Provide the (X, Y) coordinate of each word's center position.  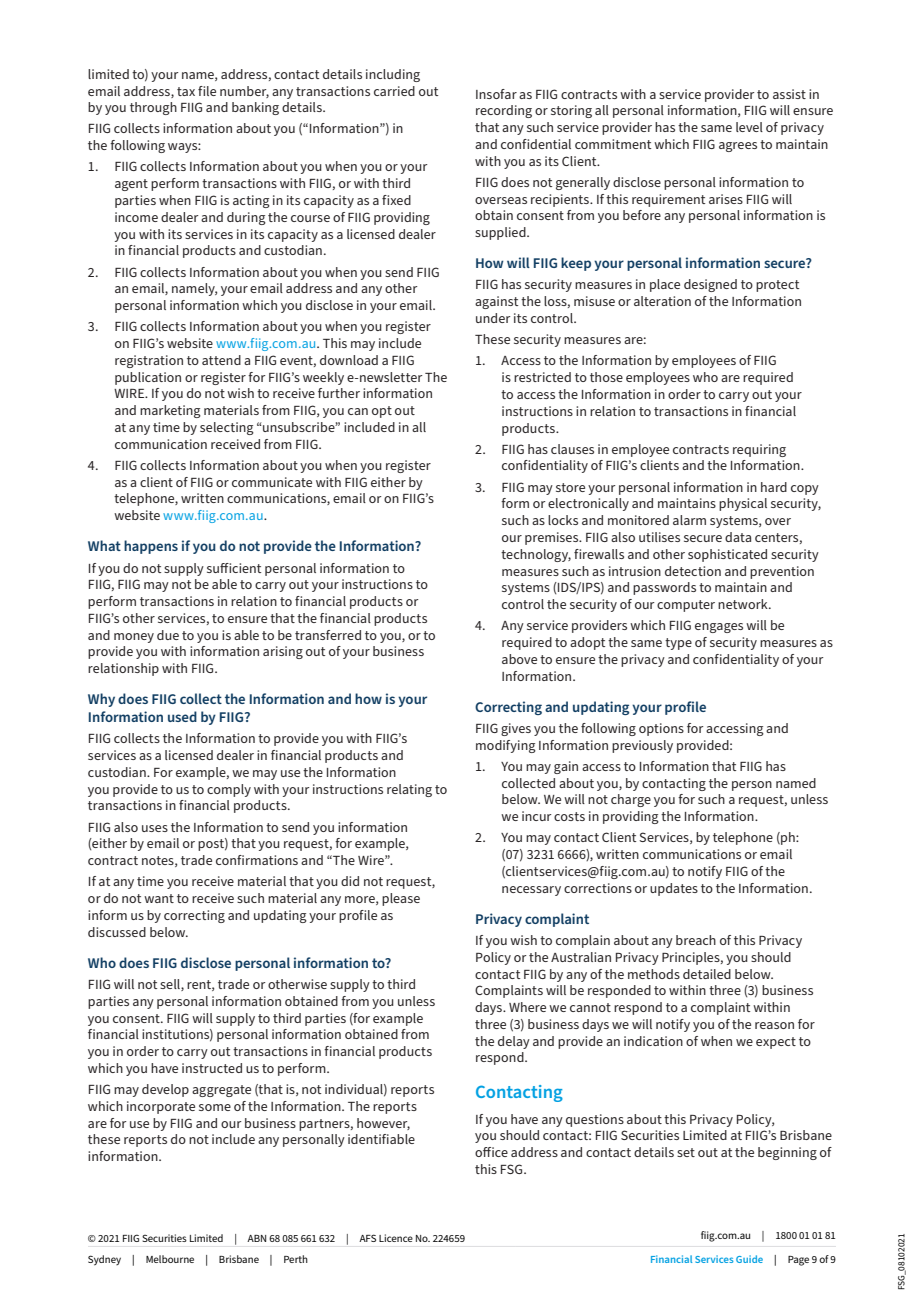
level (749, 127)
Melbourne (170, 1259)
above (519, 659)
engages (719, 628)
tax (186, 91)
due (168, 635)
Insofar (496, 94)
